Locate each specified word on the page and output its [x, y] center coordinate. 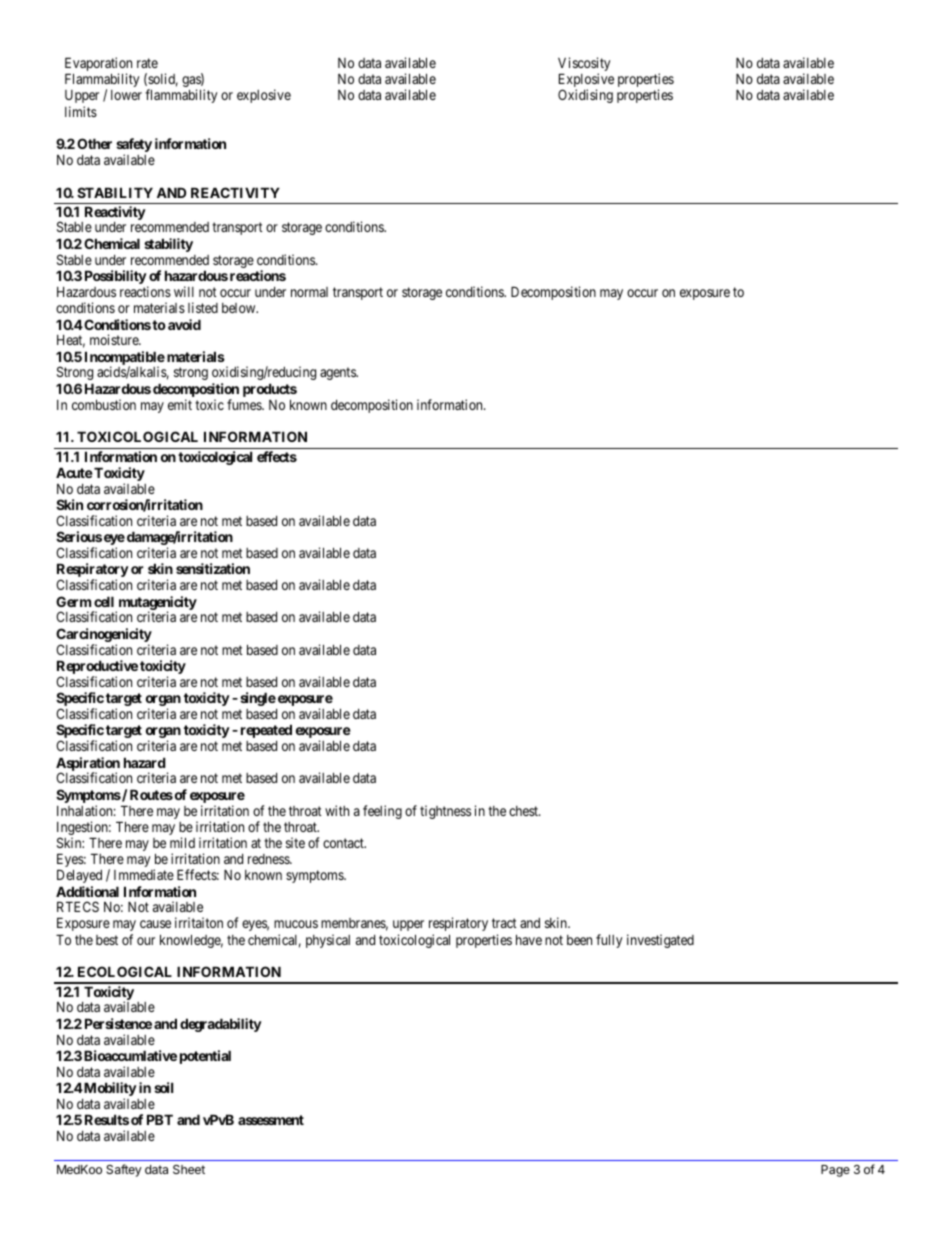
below [240, 308]
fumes [245, 404]
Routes [151, 794]
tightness [445, 812]
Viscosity [584, 65]
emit [180, 404]
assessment [271, 1120]
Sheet [189, 1169]
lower [126, 95]
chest [524, 811]
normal [309, 292]
